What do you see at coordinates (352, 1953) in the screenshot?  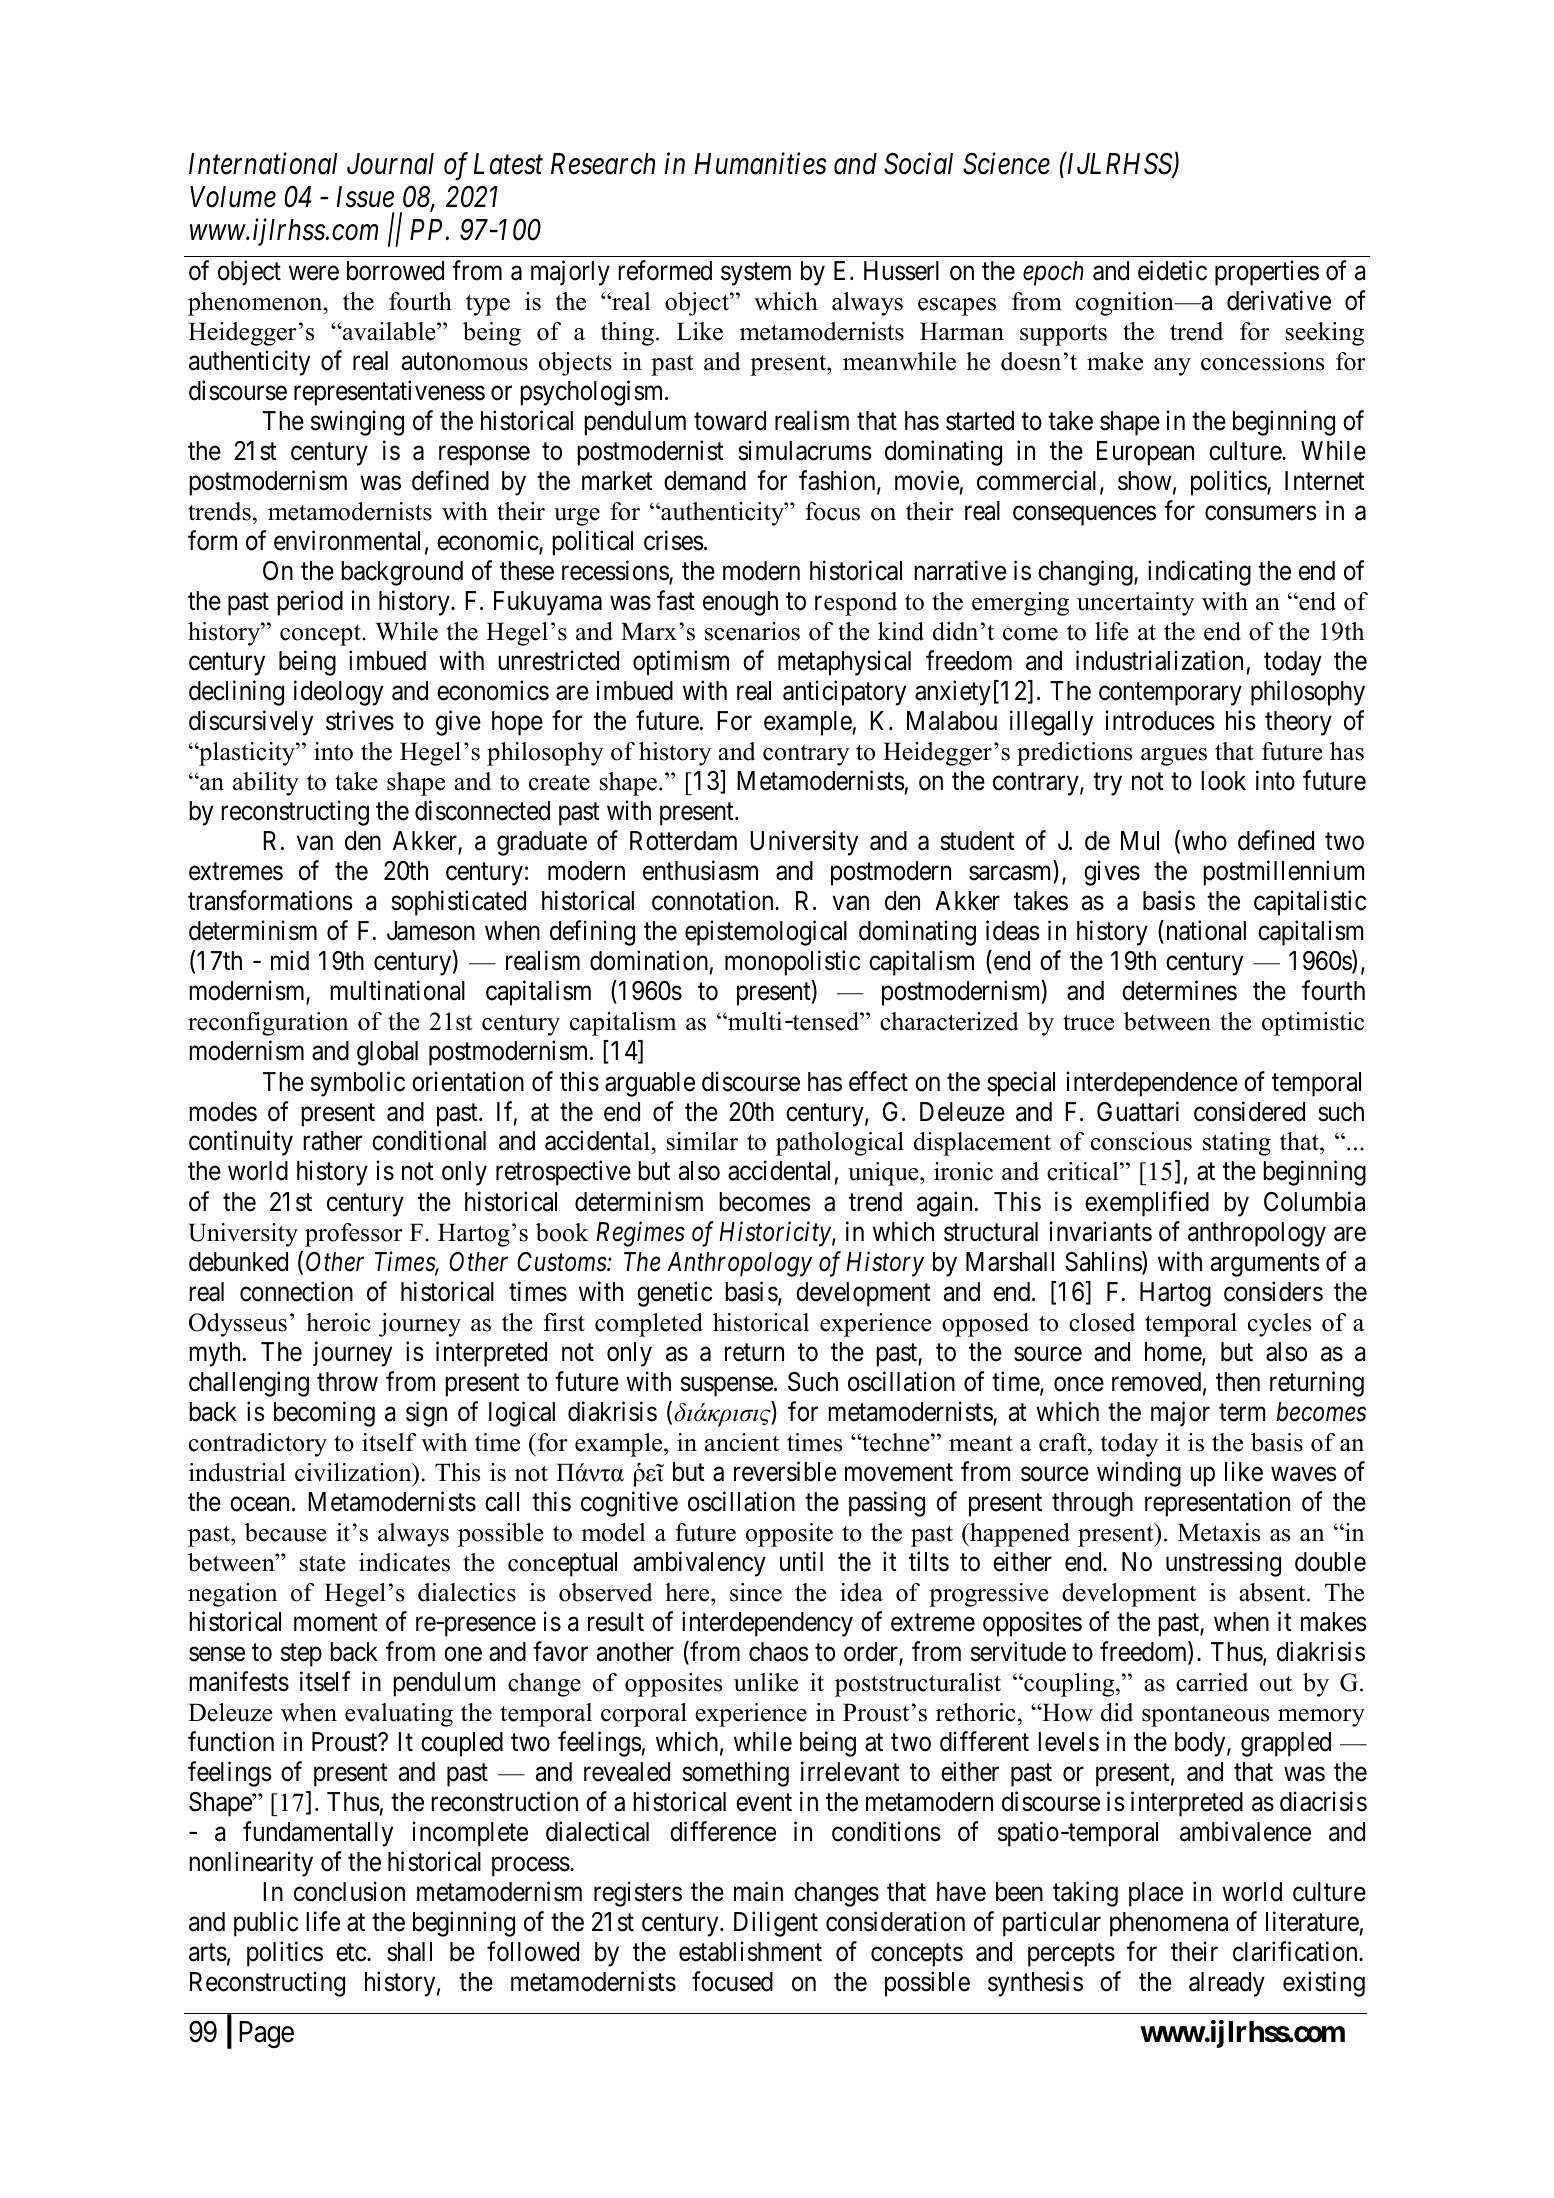 I see `etc` at bounding box center [352, 1953].
